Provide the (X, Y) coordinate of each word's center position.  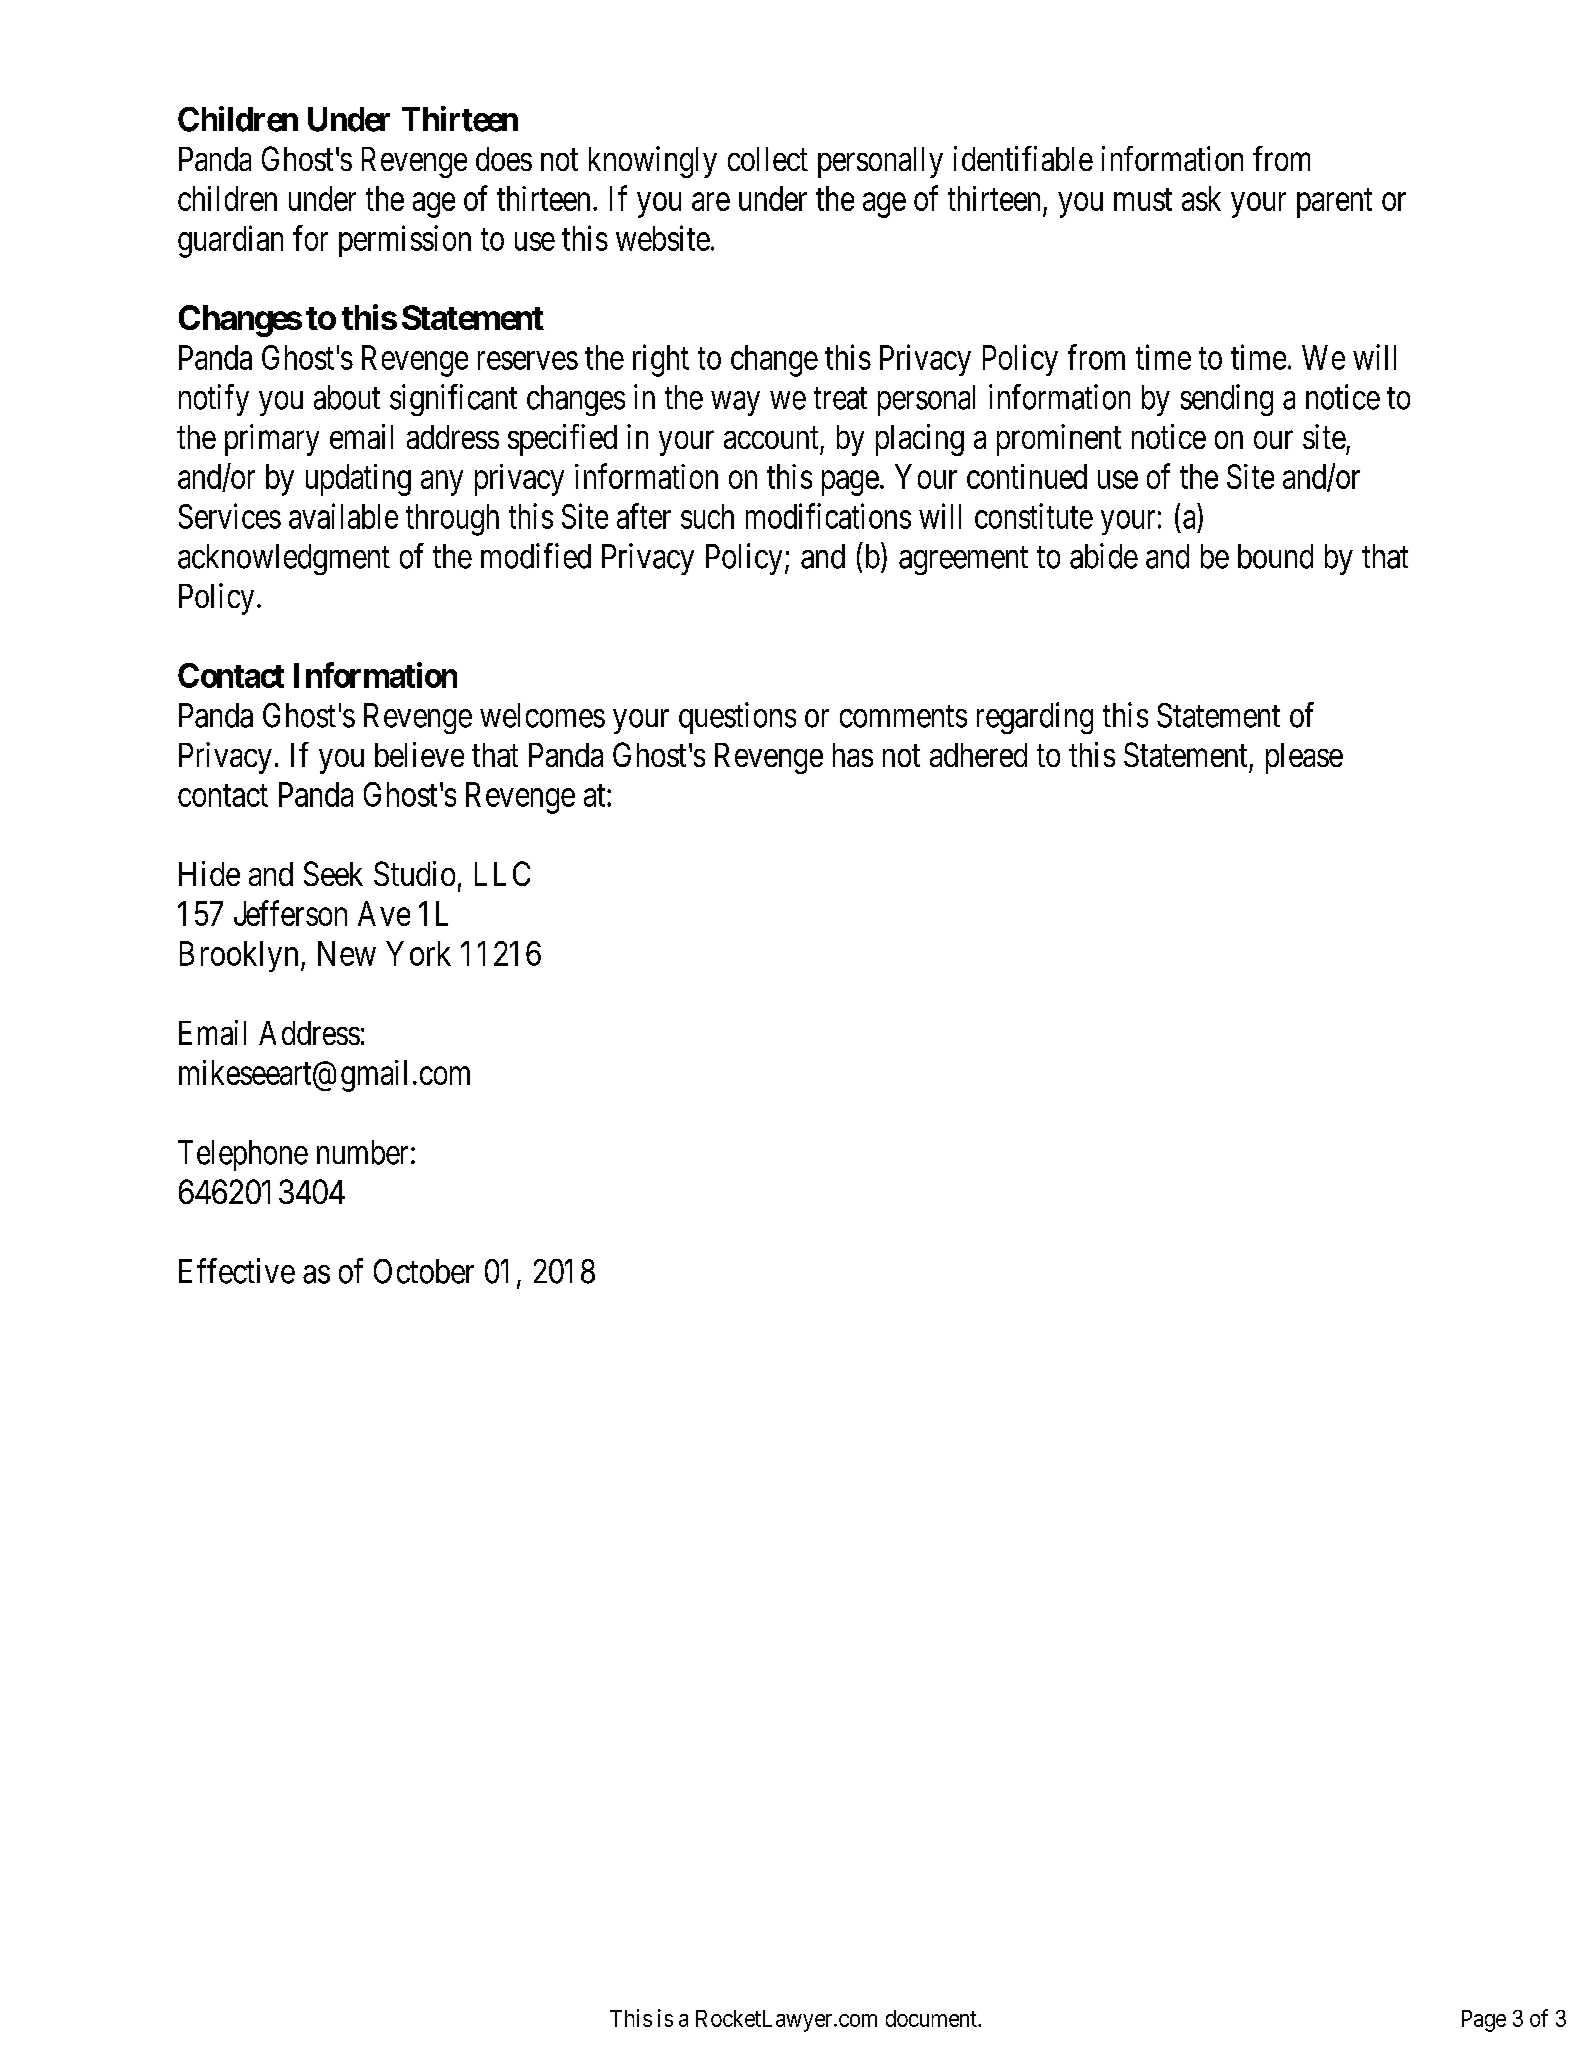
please (1304, 758)
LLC (502, 873)
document (932, 2018)
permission (405, 241)
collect (768, 159)
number (362, 1152)
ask (1201, 198)
